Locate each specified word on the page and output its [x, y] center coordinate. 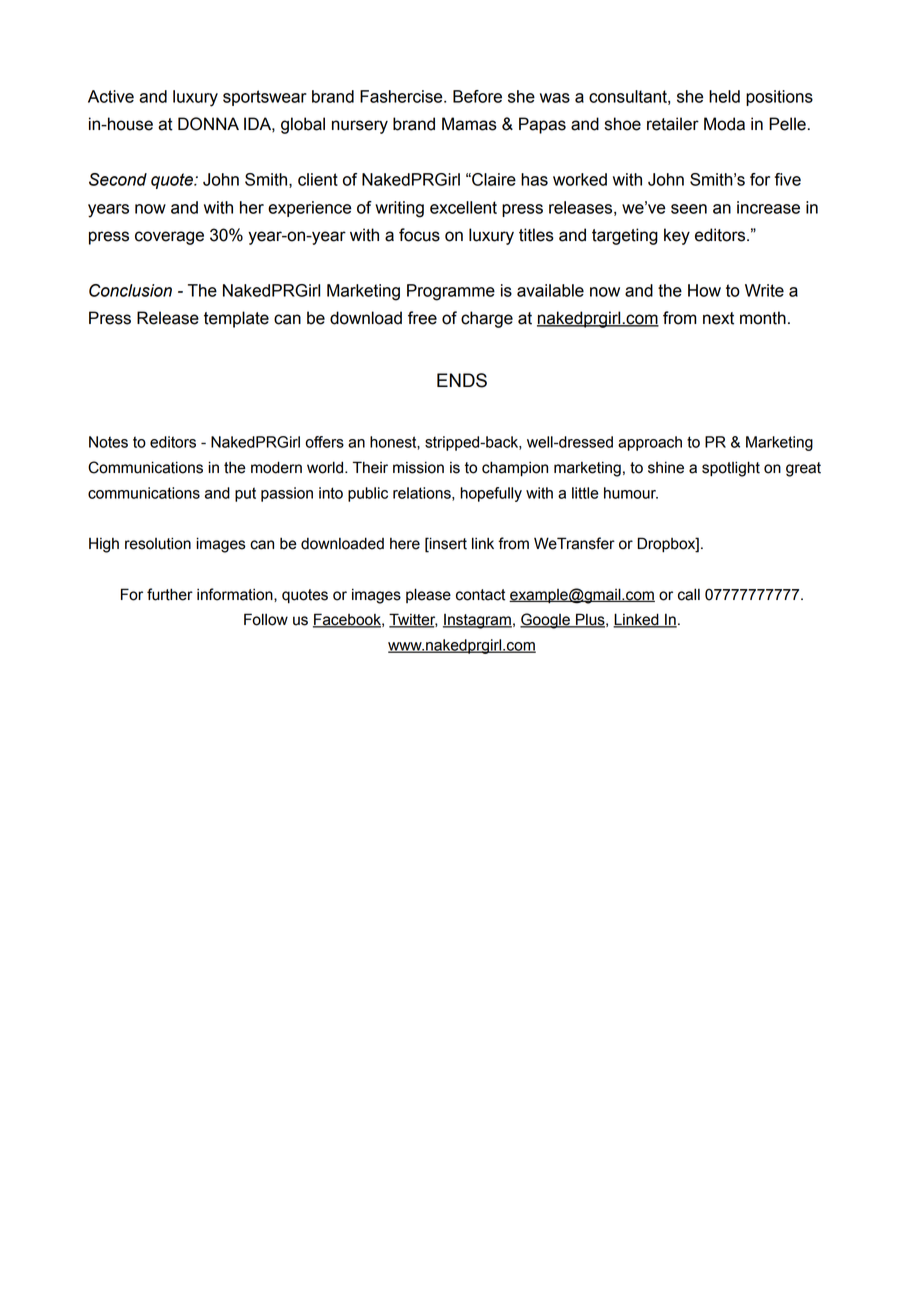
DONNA [208, 124]
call [689, 594]
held [724, 96]
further [170, 594]
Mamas [469, 124]
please [428, 595]
